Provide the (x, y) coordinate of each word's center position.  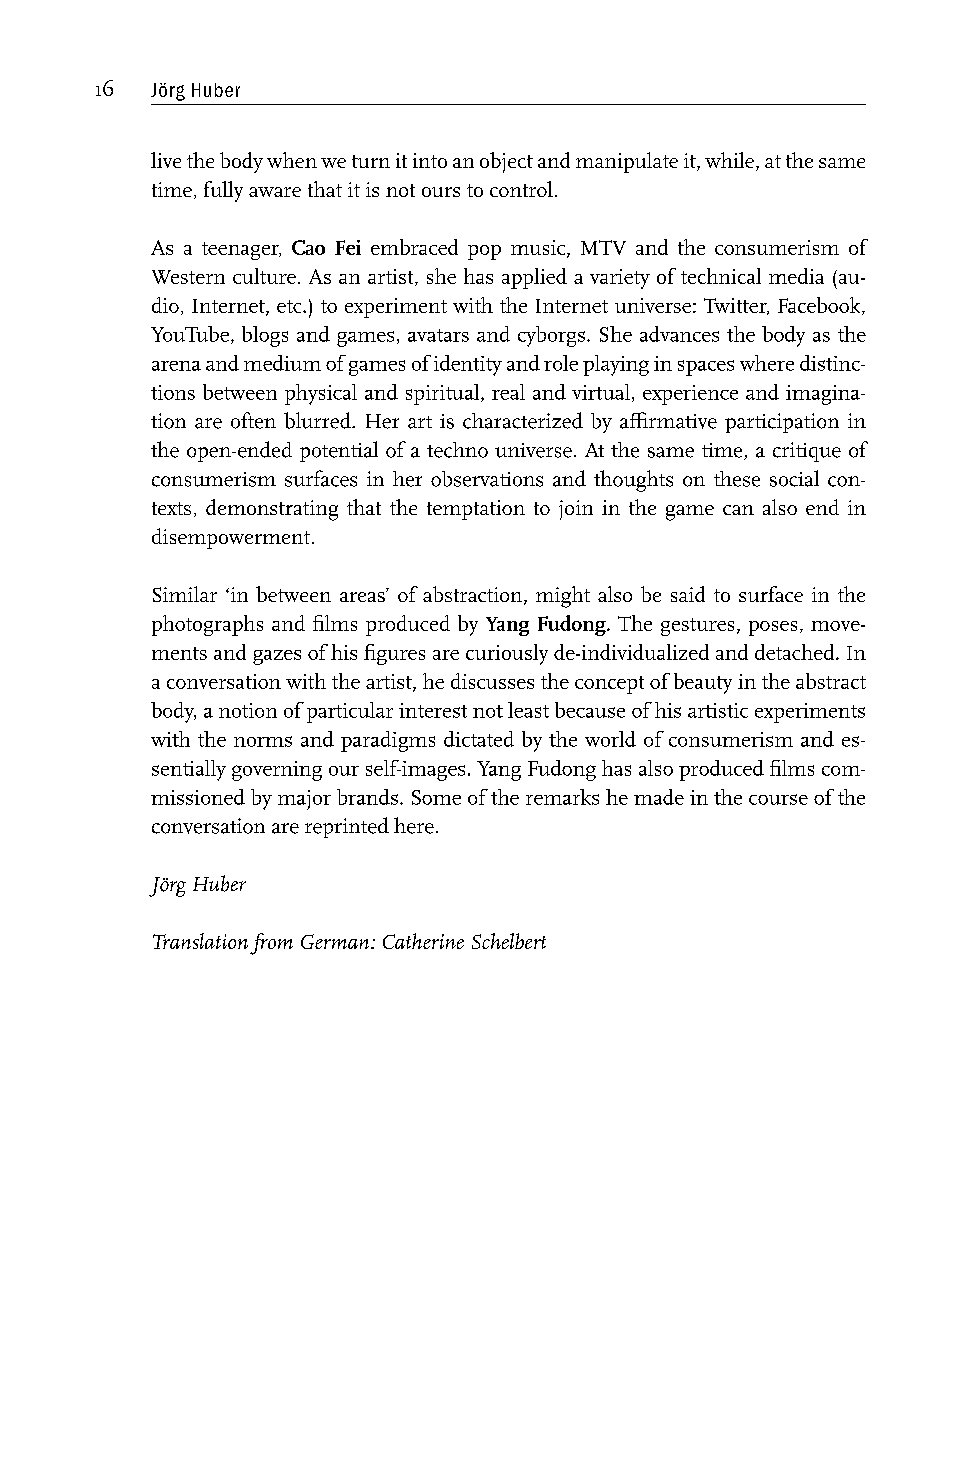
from (271, 944)
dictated (479, 739)
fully (223, 191)
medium (282, 363)
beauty (703, 683)
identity (468, 365)
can (738, 510)
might (563, 597)
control (521, 189)
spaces (706, 368)
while (731, 161)
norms (263, 741)
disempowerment (231, 538)
